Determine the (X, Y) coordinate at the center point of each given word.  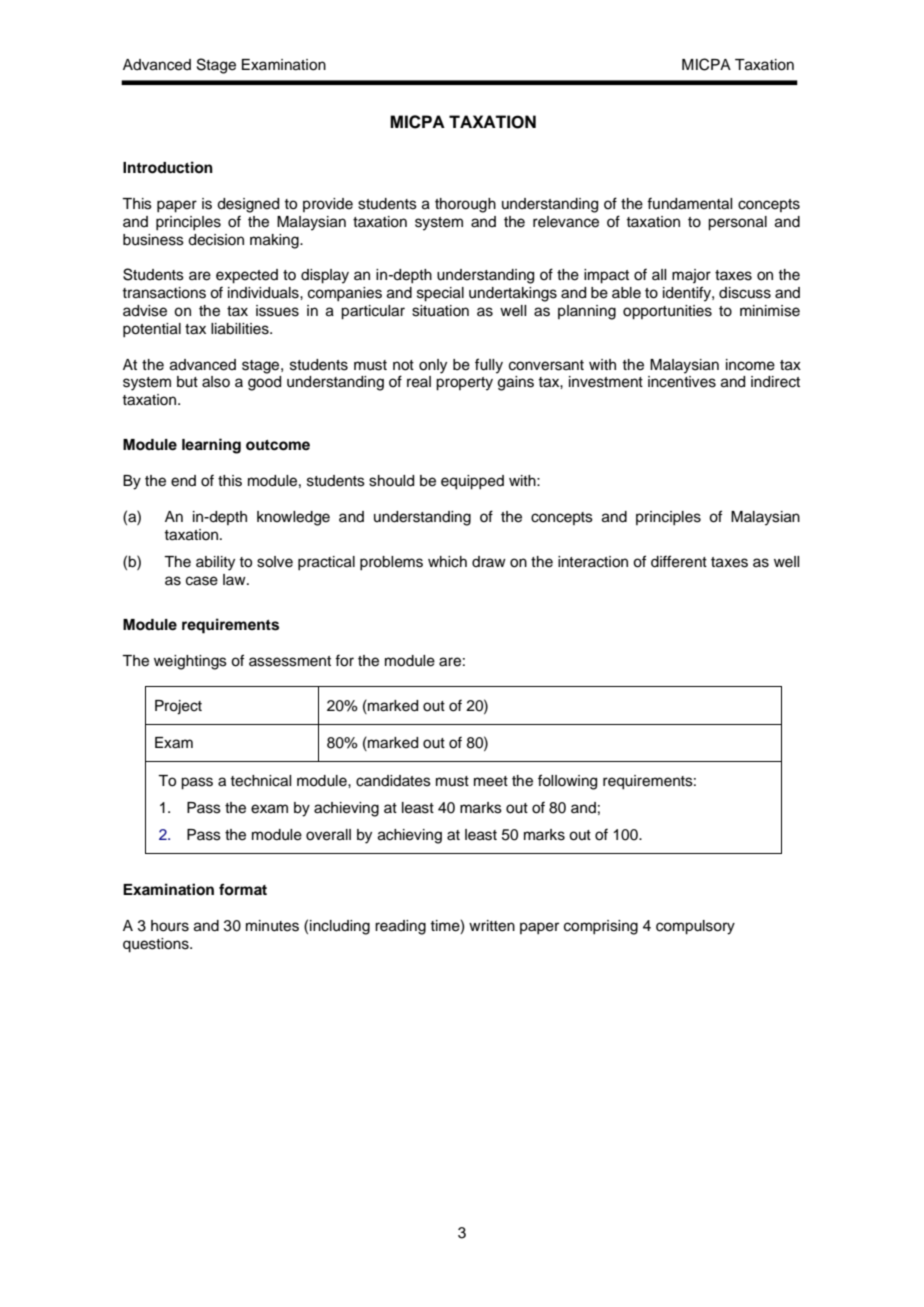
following (567, 782)
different (679, 561)
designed (248, 205)
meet (491, 781)
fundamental (689, 203)
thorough (465, 205)
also (216, 382)
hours (170, 926)
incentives (682, 382)
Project (178, 707)
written (492, 926)
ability (215, 563)
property (464, 384)
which (447, 562)
